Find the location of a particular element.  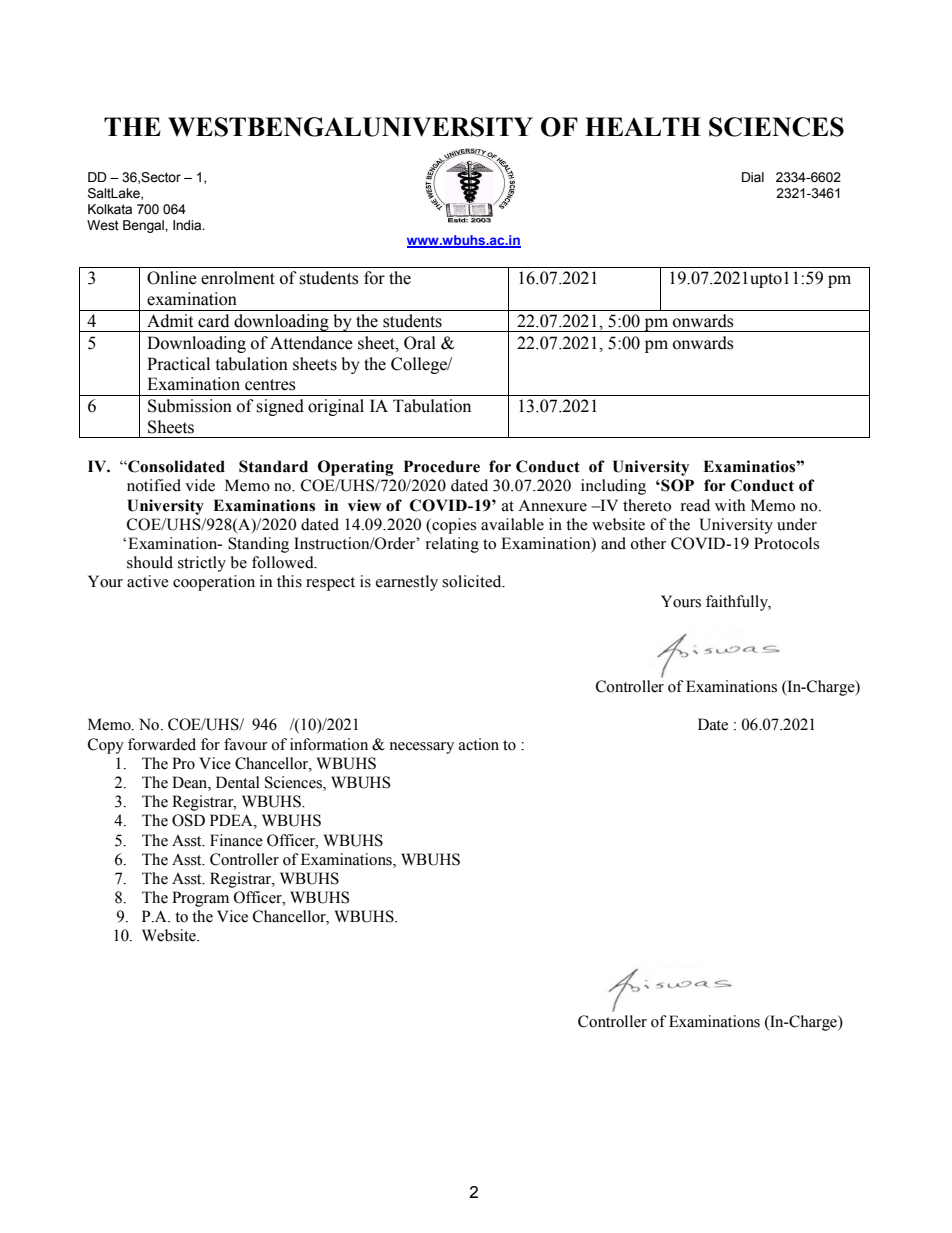

SOP is located at coordinates (676, 485).
